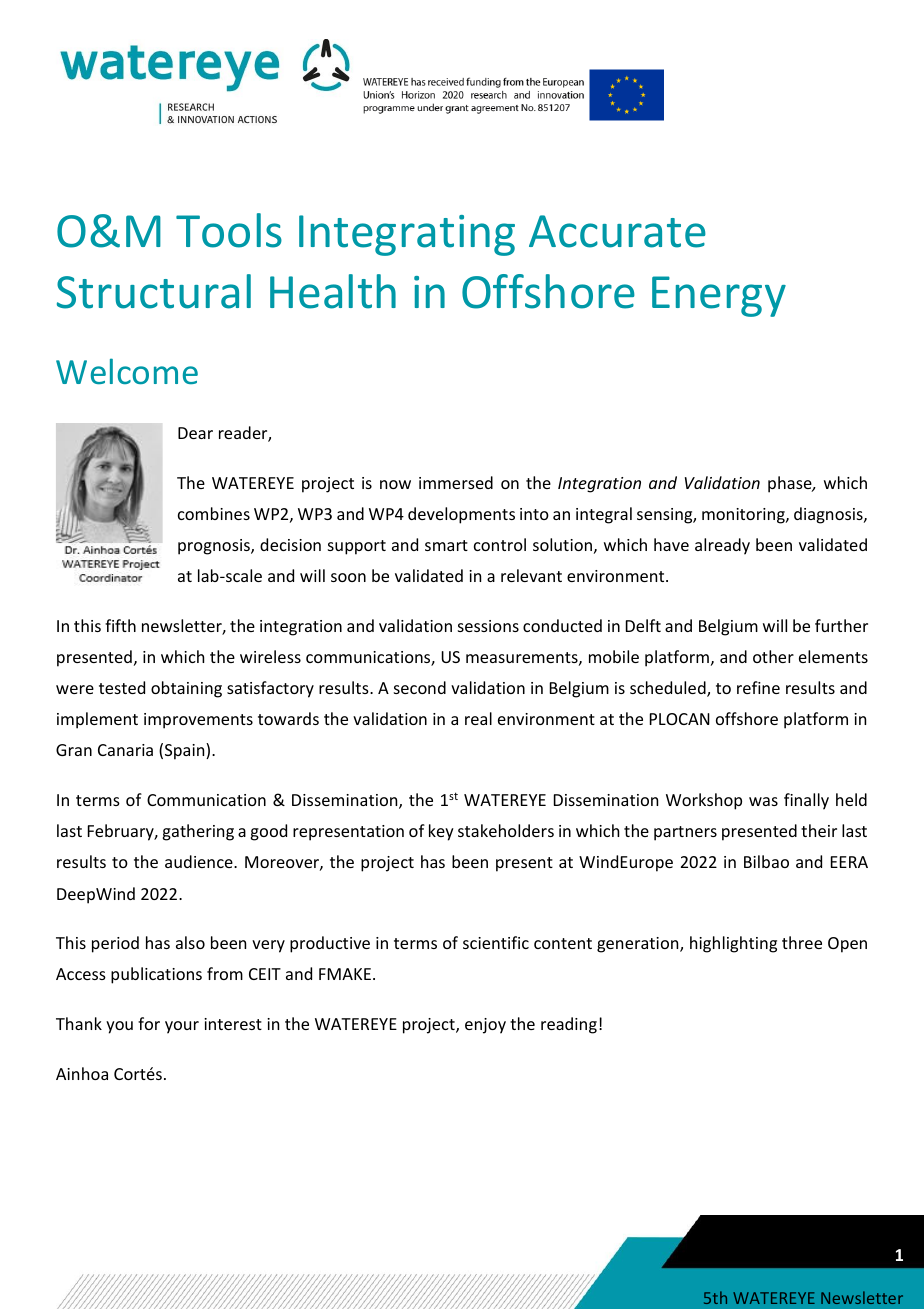 This image has width=924, height=1309. What do you see at coordinates (200, 861) in the image?
I see `audience` at bounding box center [200, 861].
